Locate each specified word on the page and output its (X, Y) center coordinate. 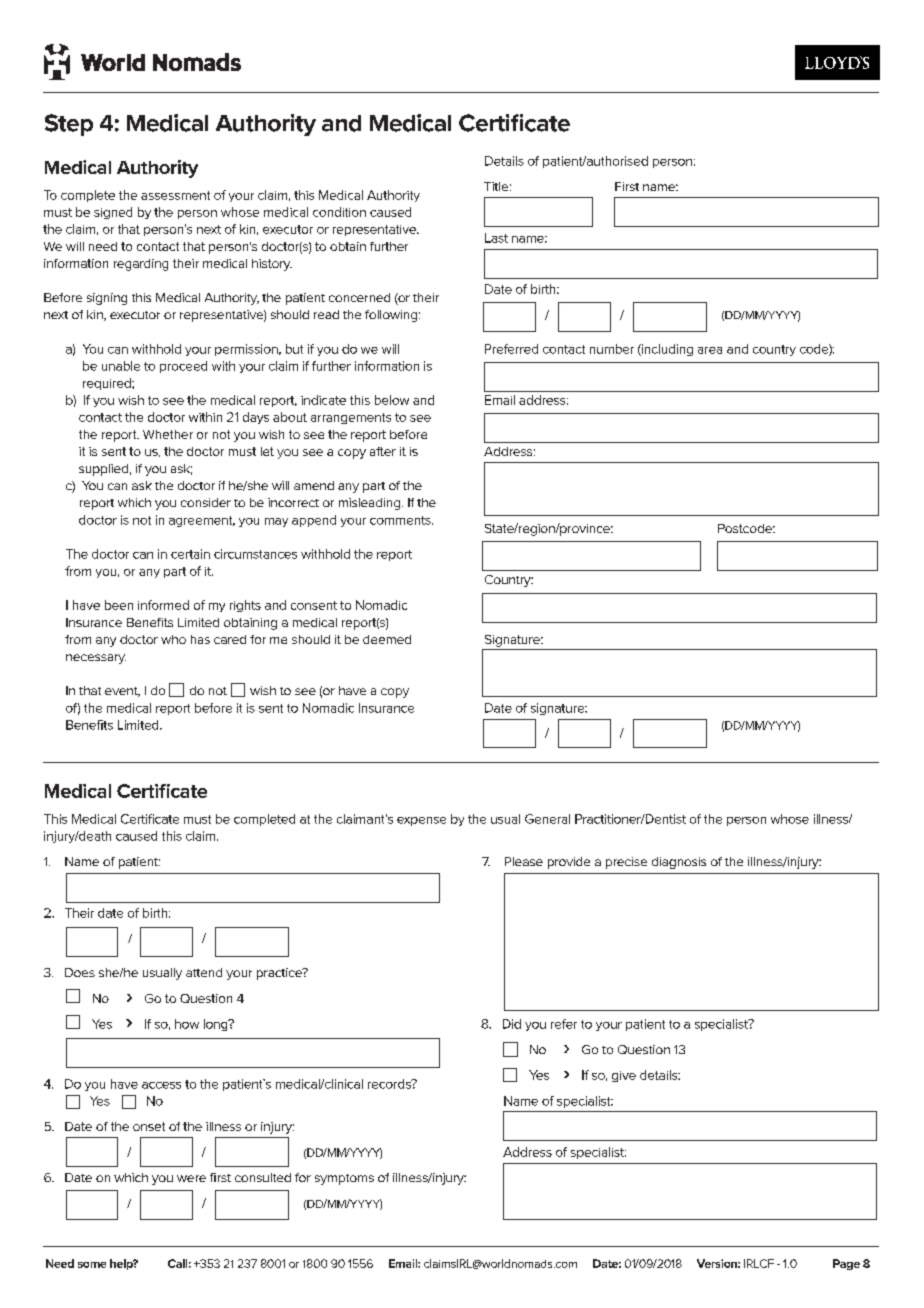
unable (121, 366)
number (612, 349)
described (677, 1016)
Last (496, 238)
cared (230, 639)
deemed (387, 639)
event (122, 692)
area (710, 350)
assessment (175, 195)
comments (401, 520)
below (392, 400)
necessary (96, 659)
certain (190, 554)
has (200, 639)
